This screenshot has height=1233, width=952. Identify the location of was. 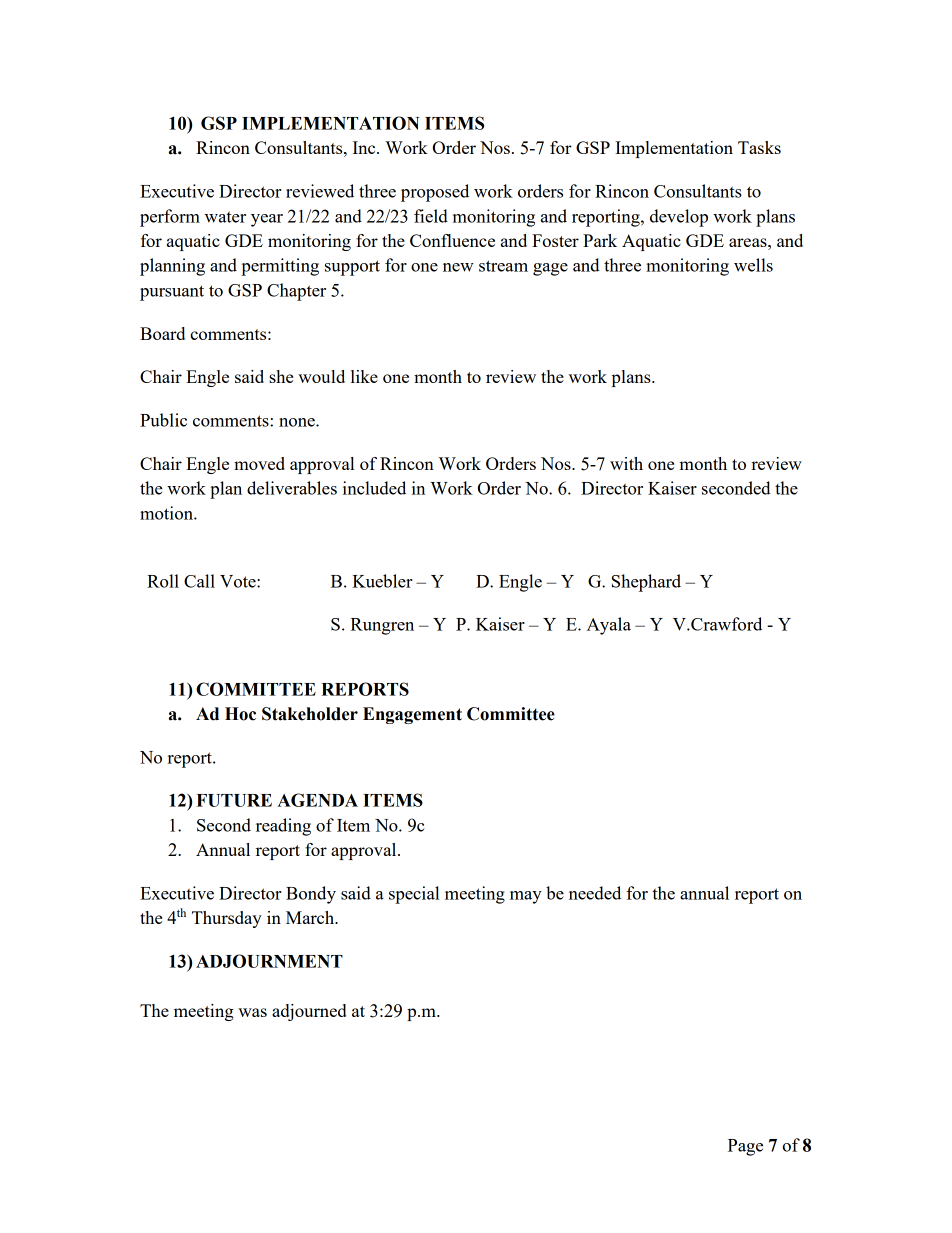
(252, 1012).
